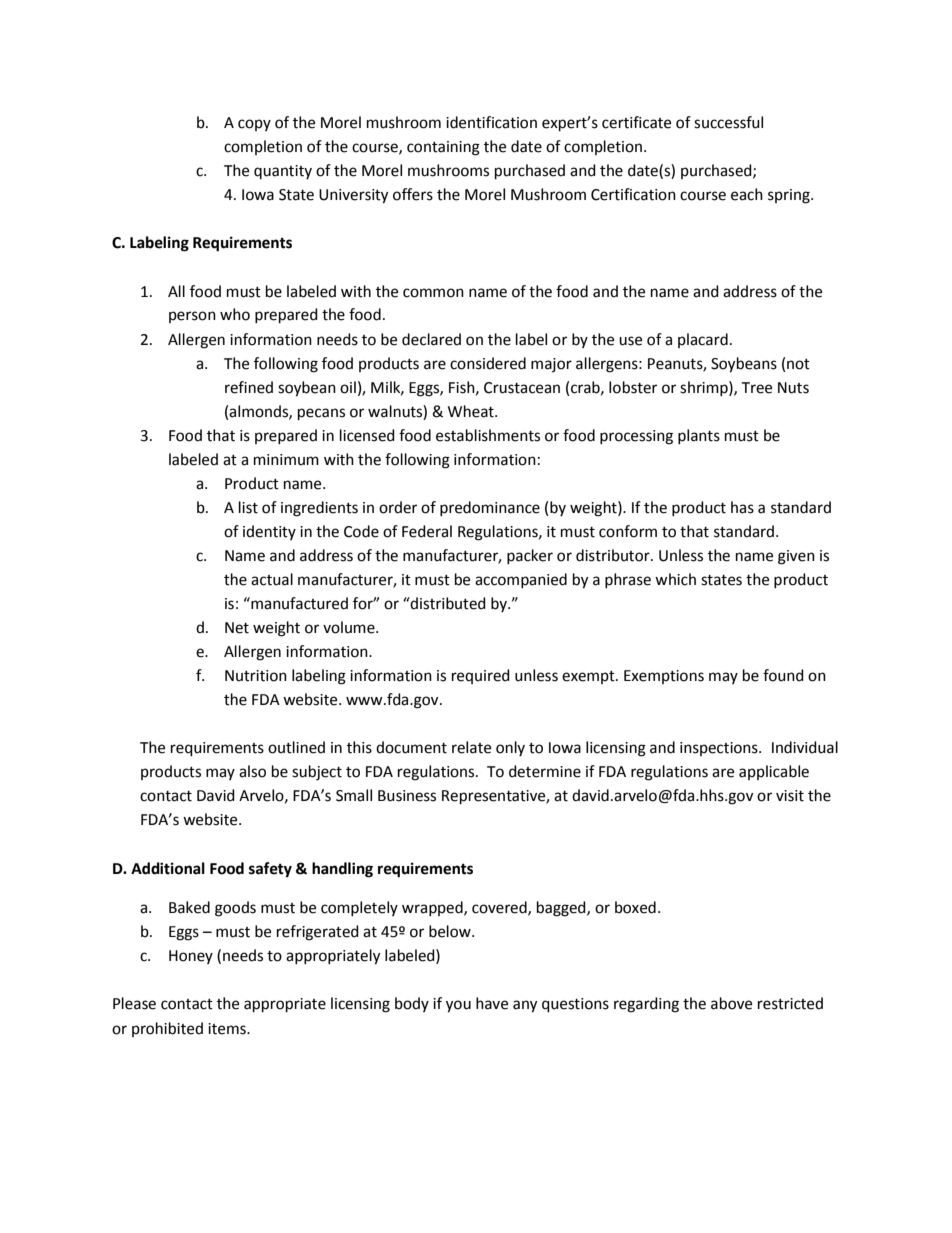  What do you see at coordinates (443, 148) in the screenshot?
I see `containing` at bounding box center [443, 148].
